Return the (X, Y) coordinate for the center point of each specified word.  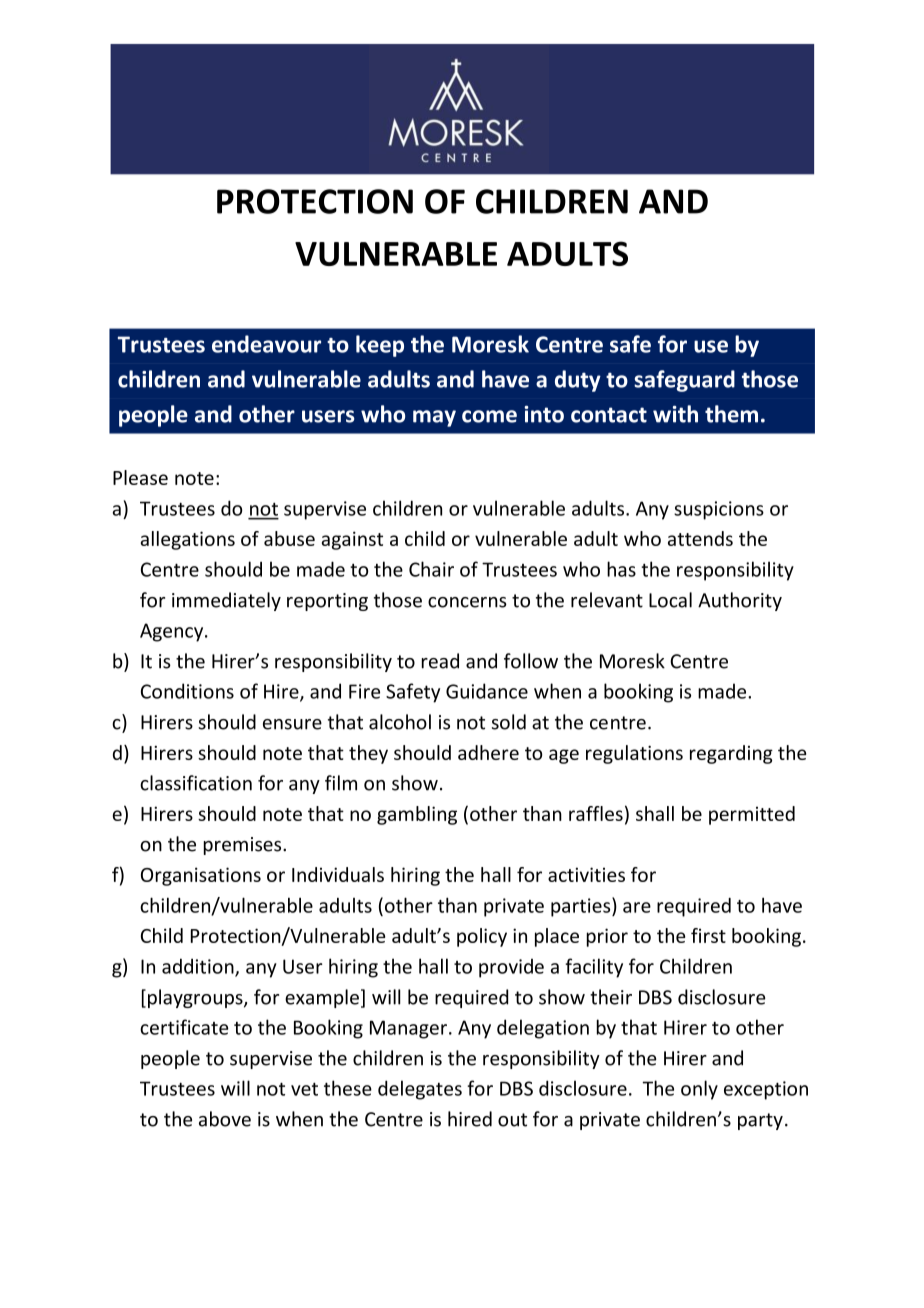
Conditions (187, 691)
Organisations (201, 876)
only (699, 1090)
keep (380, 346)
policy (482, 937)
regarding (731, 754)
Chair (431, 569)
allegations (188, 540)
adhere (488, 752)
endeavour (266, 344)
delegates (420, 1090)
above (225, 1119)
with (675, 414)
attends (700, 538)
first (708, 935)
